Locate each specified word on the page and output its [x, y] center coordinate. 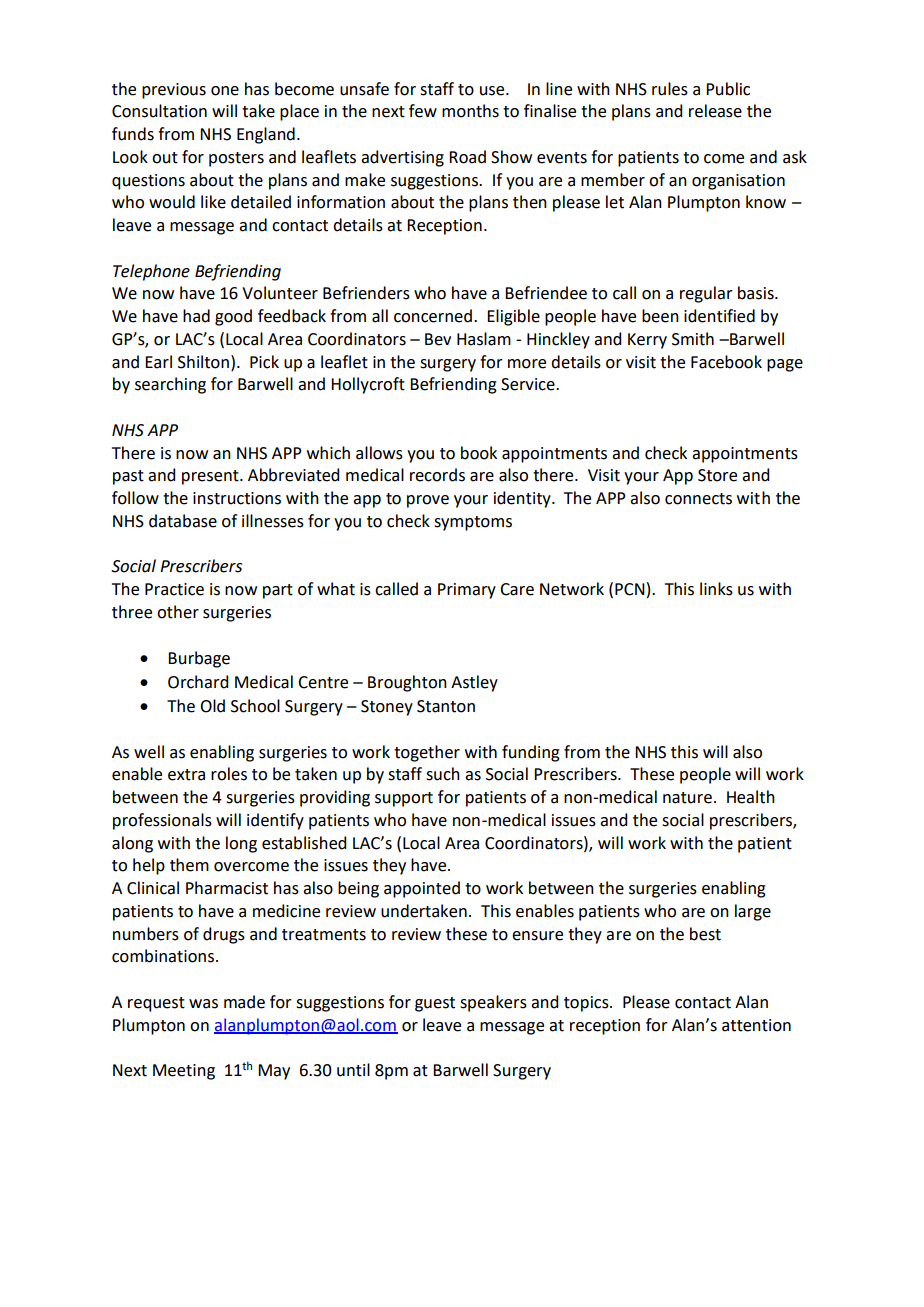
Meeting [184, 1072]
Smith [693, 339]
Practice [174, 589]
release [715, 111]
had [196, 316]
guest [435, 1004]
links [716, 589]
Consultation [159, 111]
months [470, 111]
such [443, 774]
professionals [162, 821]
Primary [467, 591]
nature [687, 798]
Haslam [484, 339]
